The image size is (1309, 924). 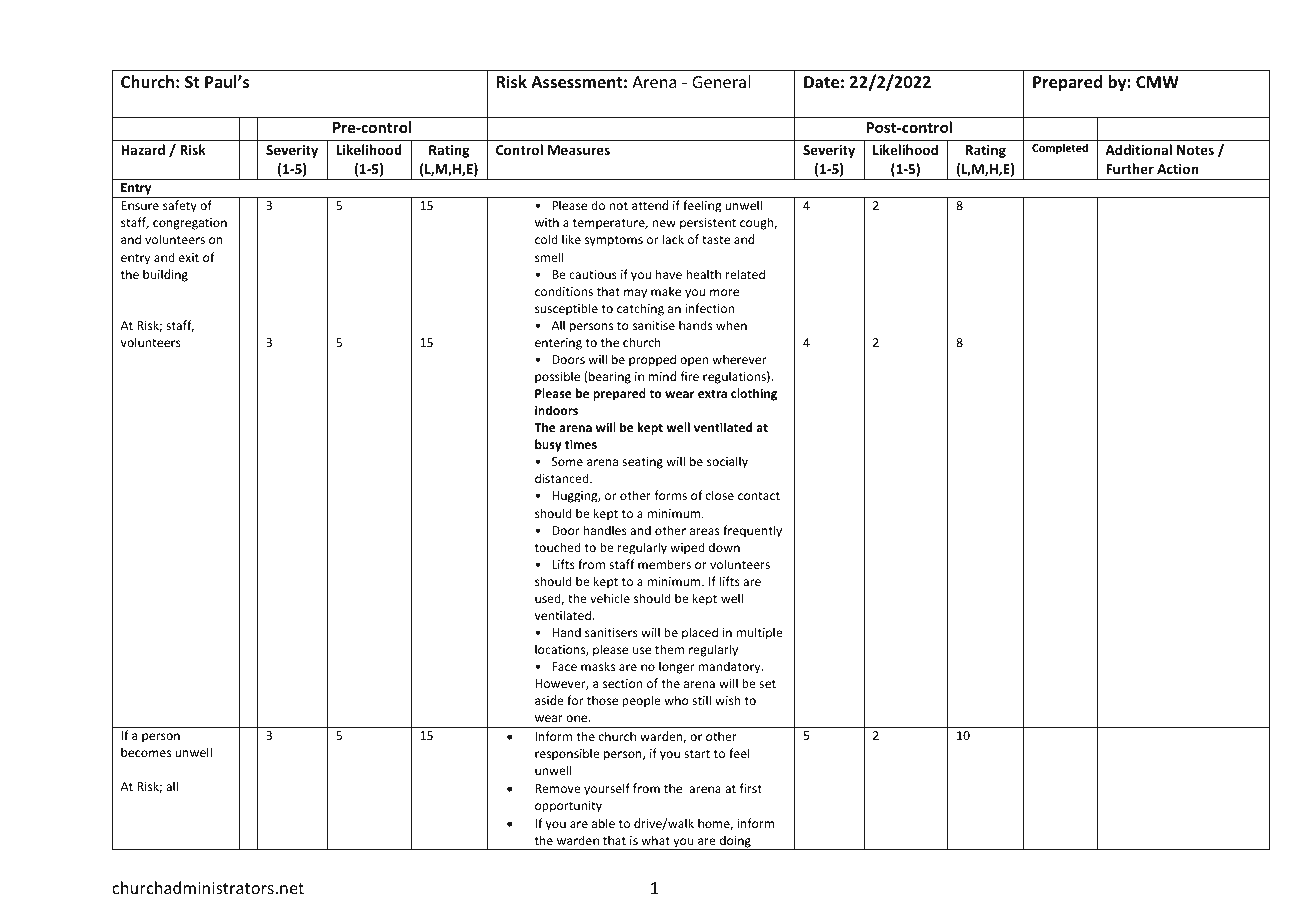 I want to click on members, so click(x=664, y=564).
